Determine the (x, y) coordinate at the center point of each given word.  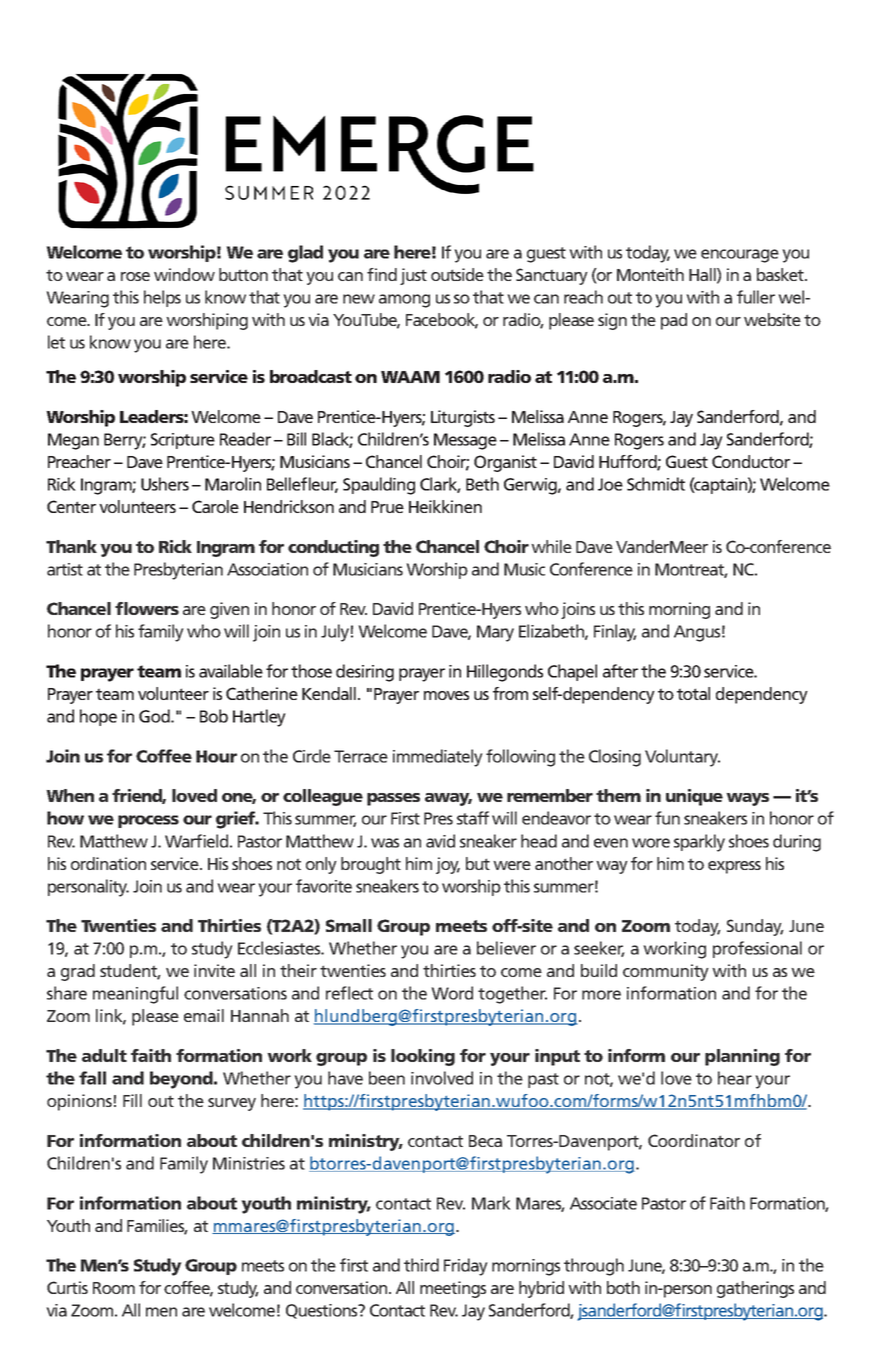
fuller (756, 297)
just (413, 276)
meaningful (135, 995)
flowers (147, 608)
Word (452, 993)
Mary (495, 633)
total (693, 693)
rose (135, 276)
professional (757, 949)
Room (114, 1288)
